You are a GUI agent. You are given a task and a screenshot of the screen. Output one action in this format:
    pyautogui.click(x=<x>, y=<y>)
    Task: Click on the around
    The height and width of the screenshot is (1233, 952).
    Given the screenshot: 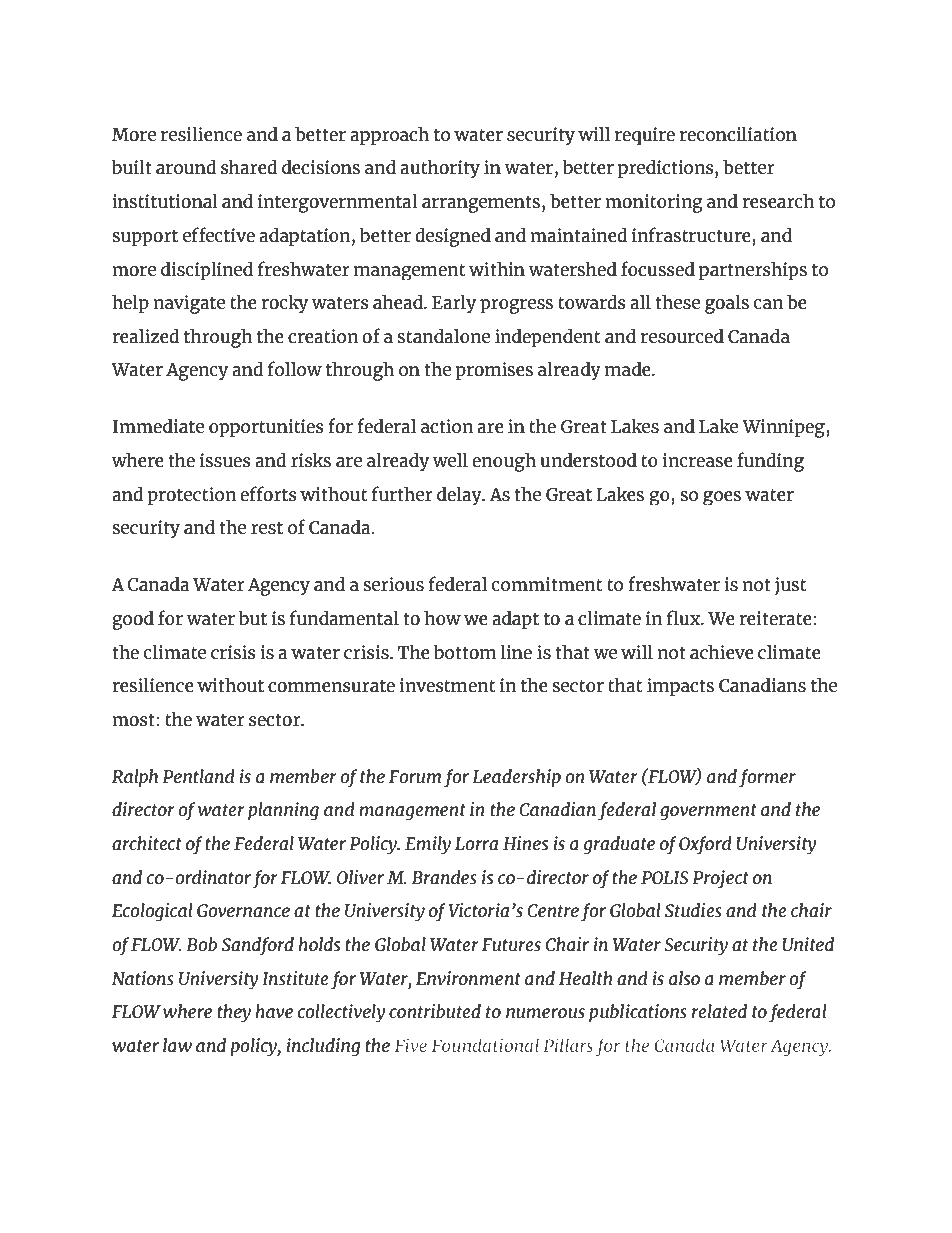 What is the action you would take?
    pyautogui.click(x=186, y=167)
